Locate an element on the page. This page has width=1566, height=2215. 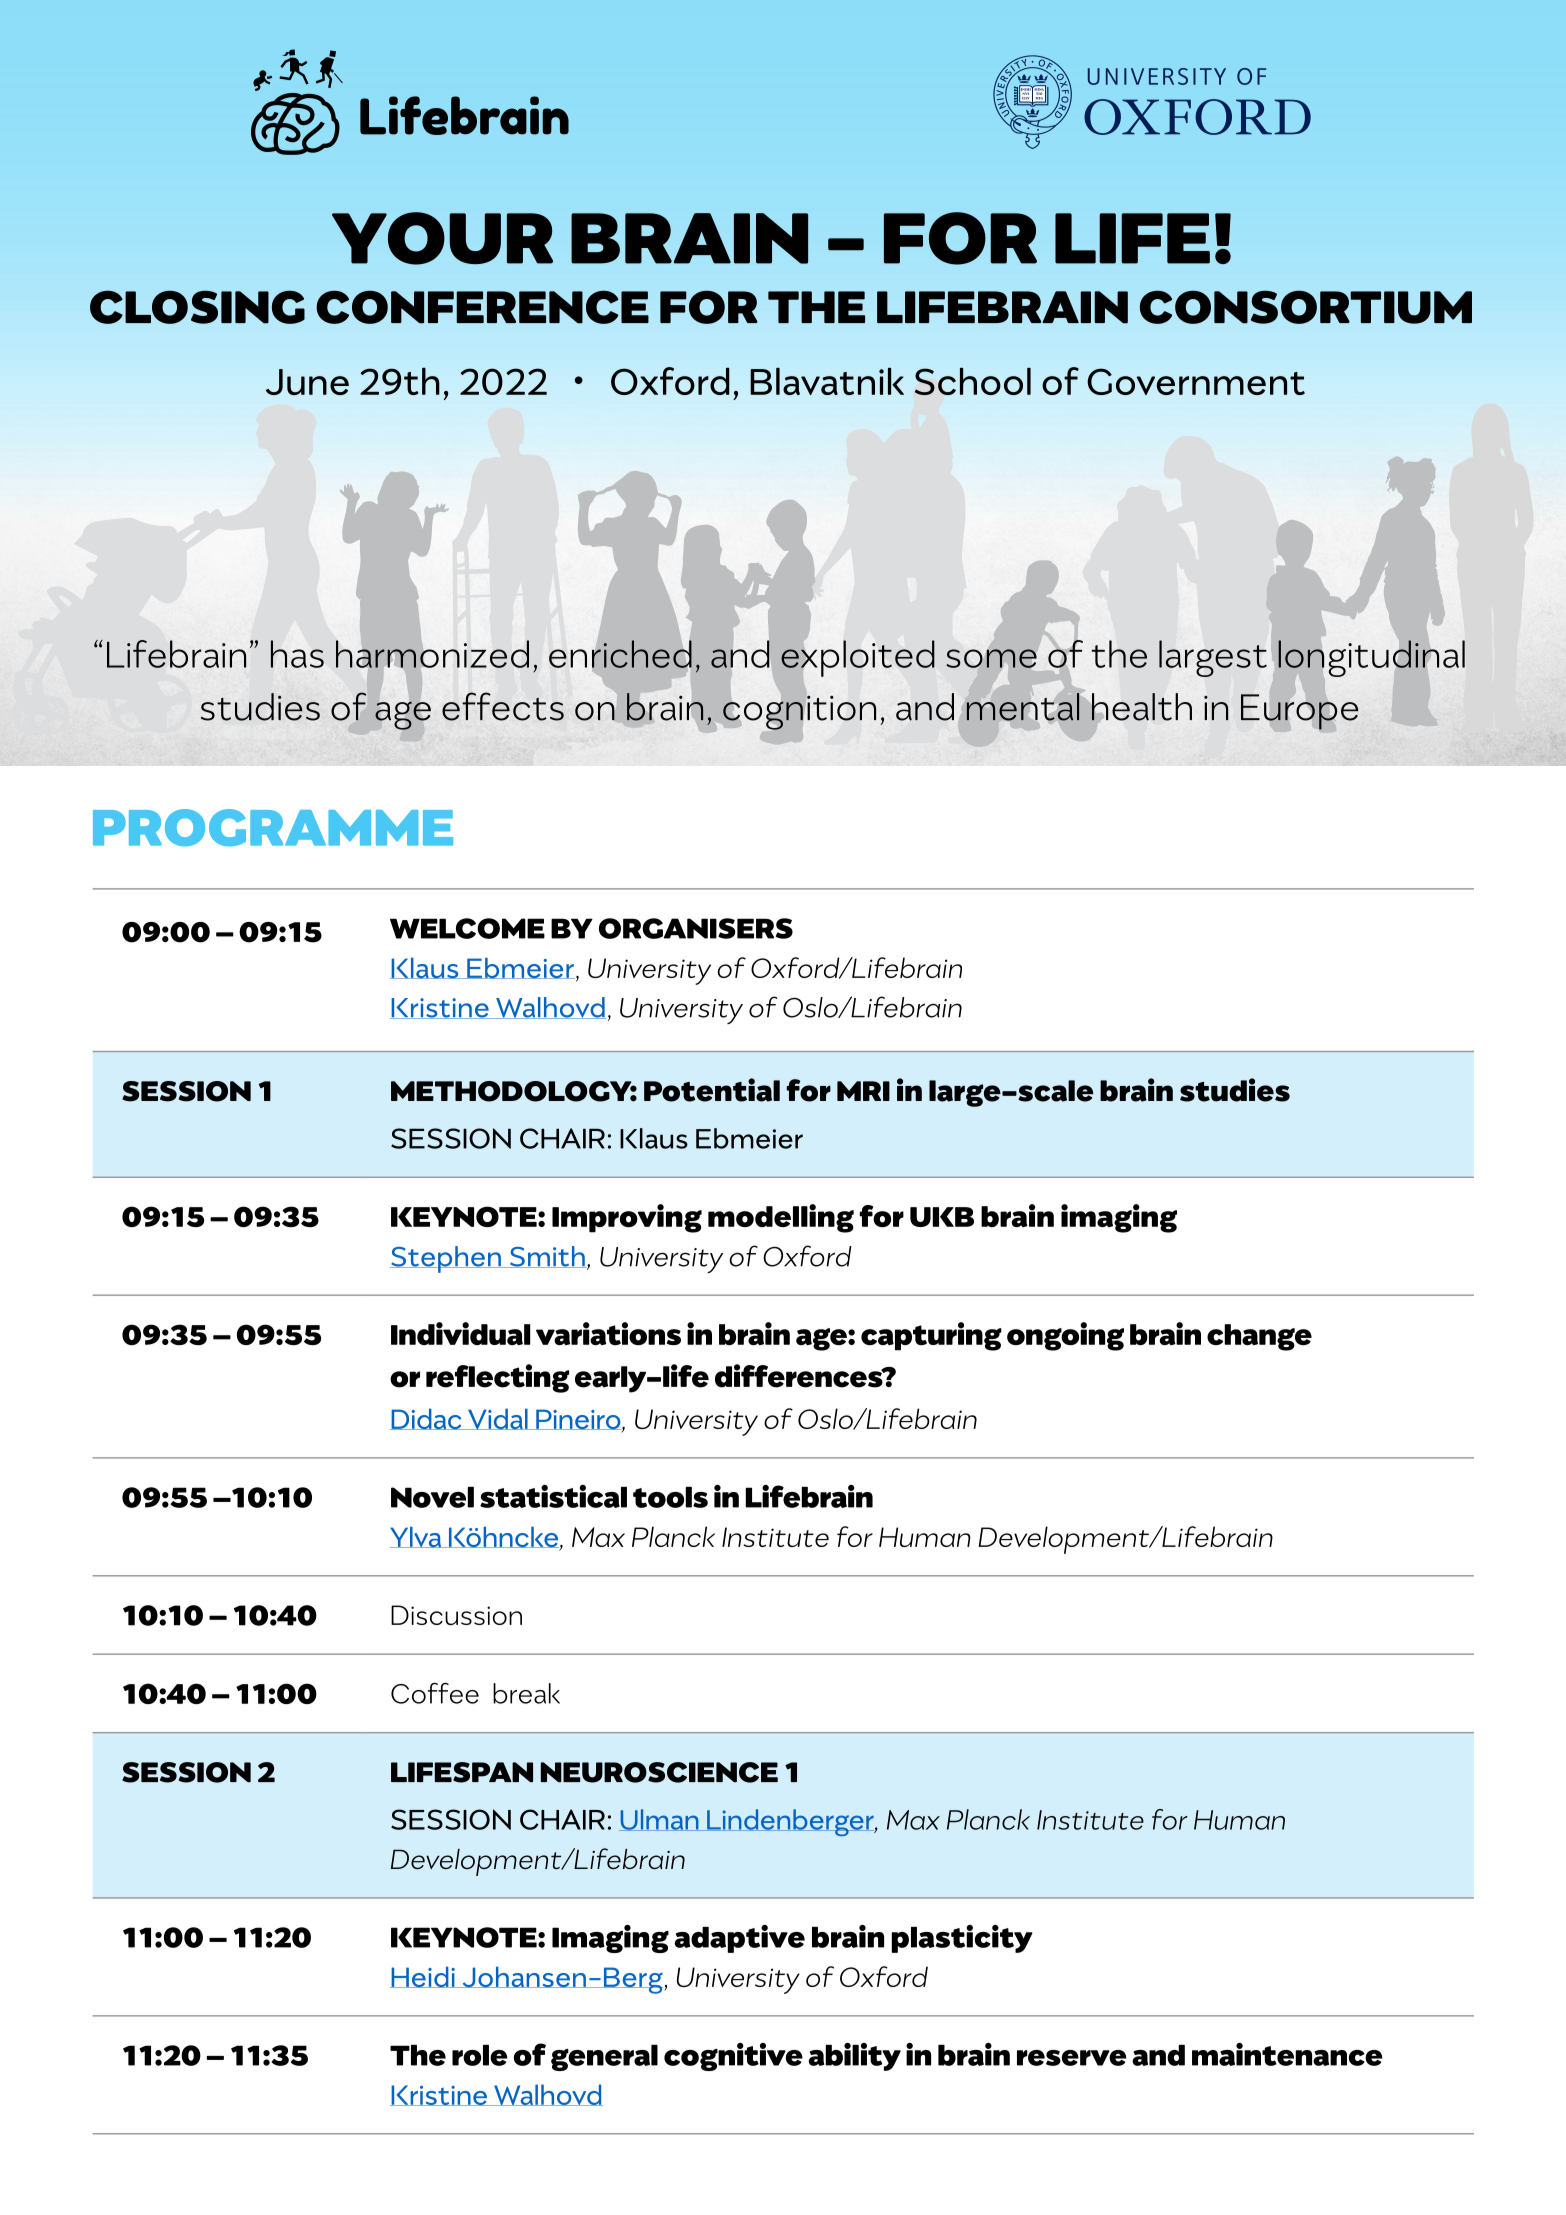
Discussion is located at coordinates (456, 1615).
